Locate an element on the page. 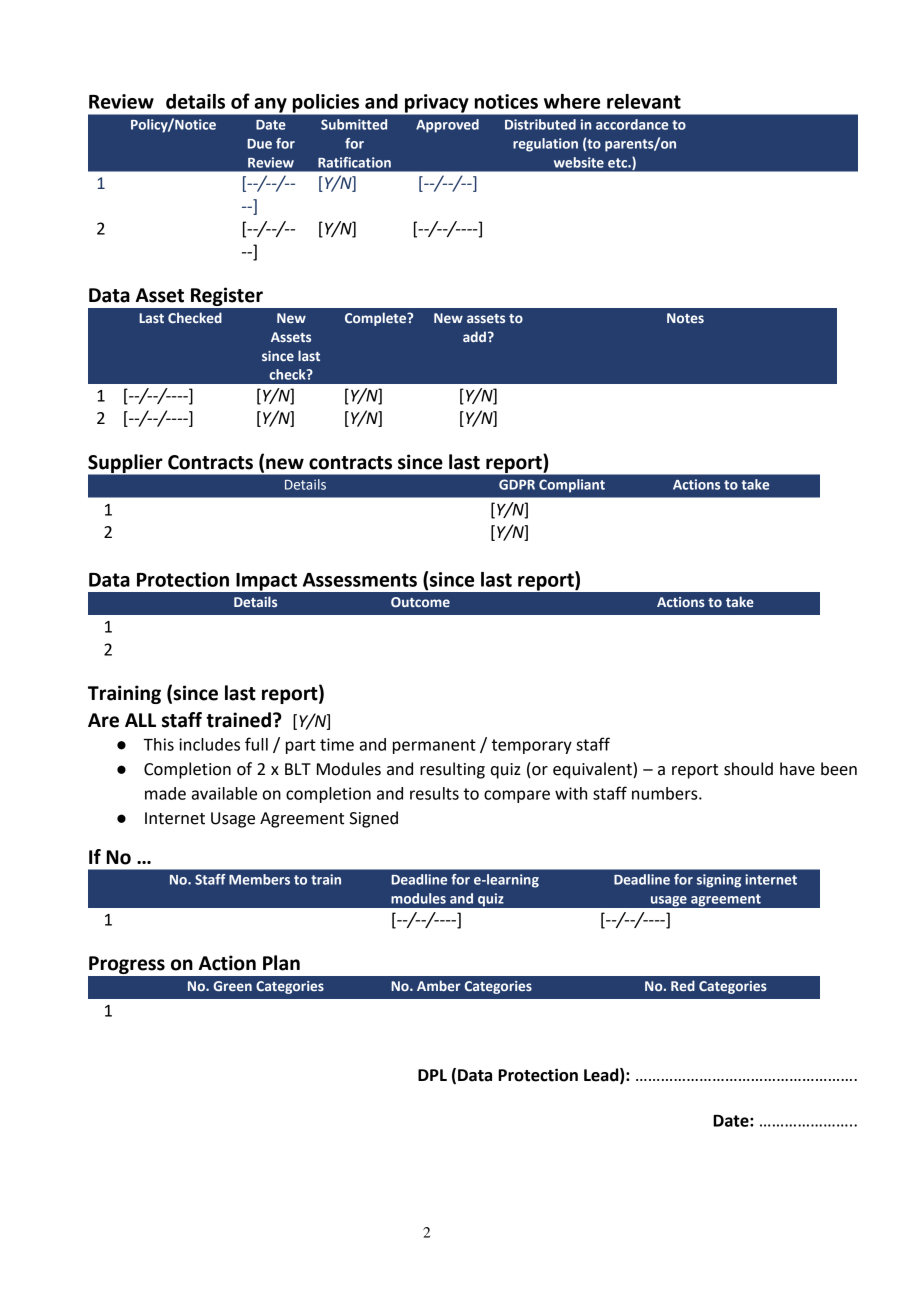 The height and width of the image is (1307, 924). Green is located at coordinates (232, 986).
